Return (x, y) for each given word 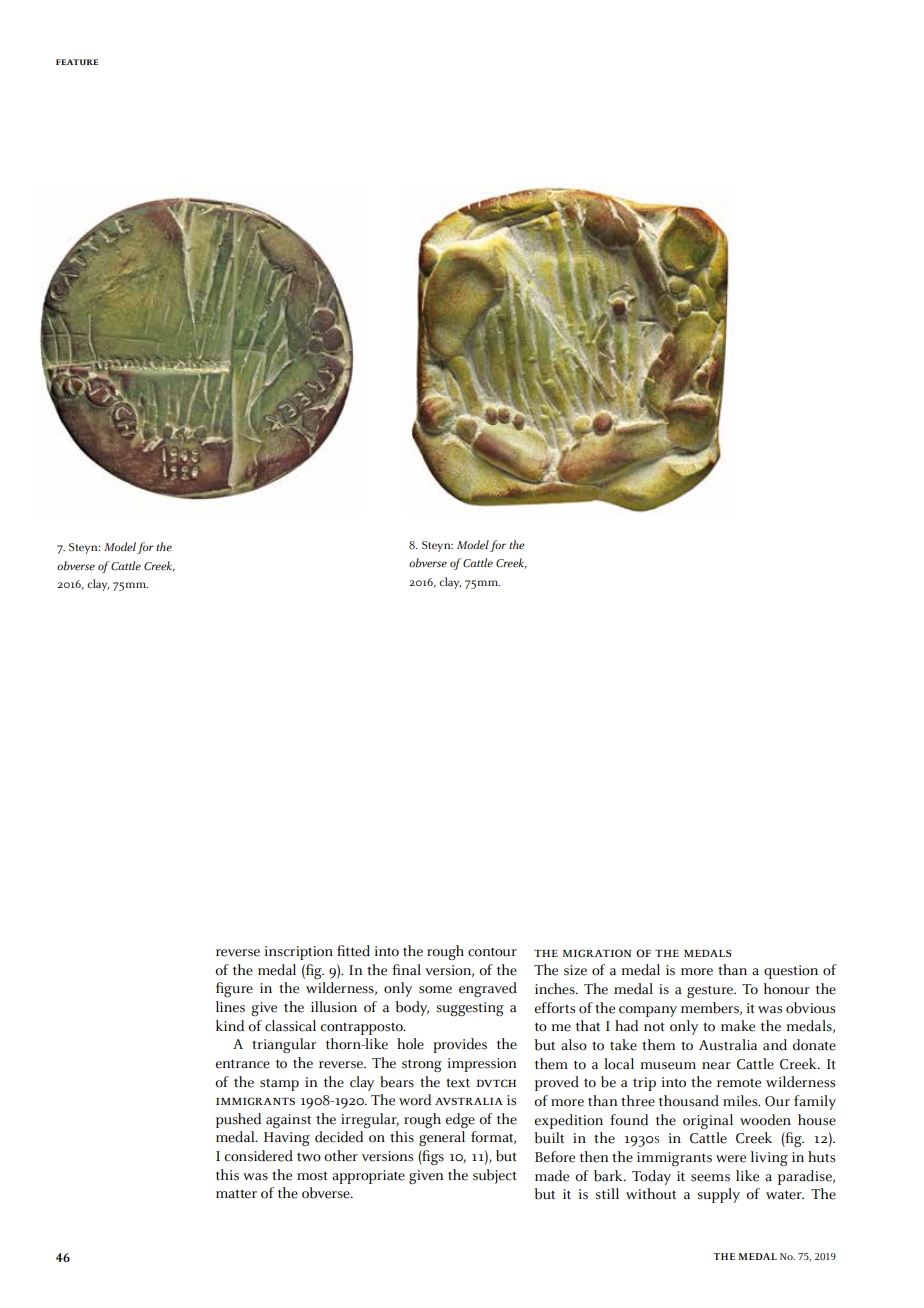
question (791, 972)
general (442, 1138)
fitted (353, 951)
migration (596, 953)
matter (236, 1194)
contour (492, 952)
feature (77, 62)
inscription (299, 953)
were (731, 1159)
